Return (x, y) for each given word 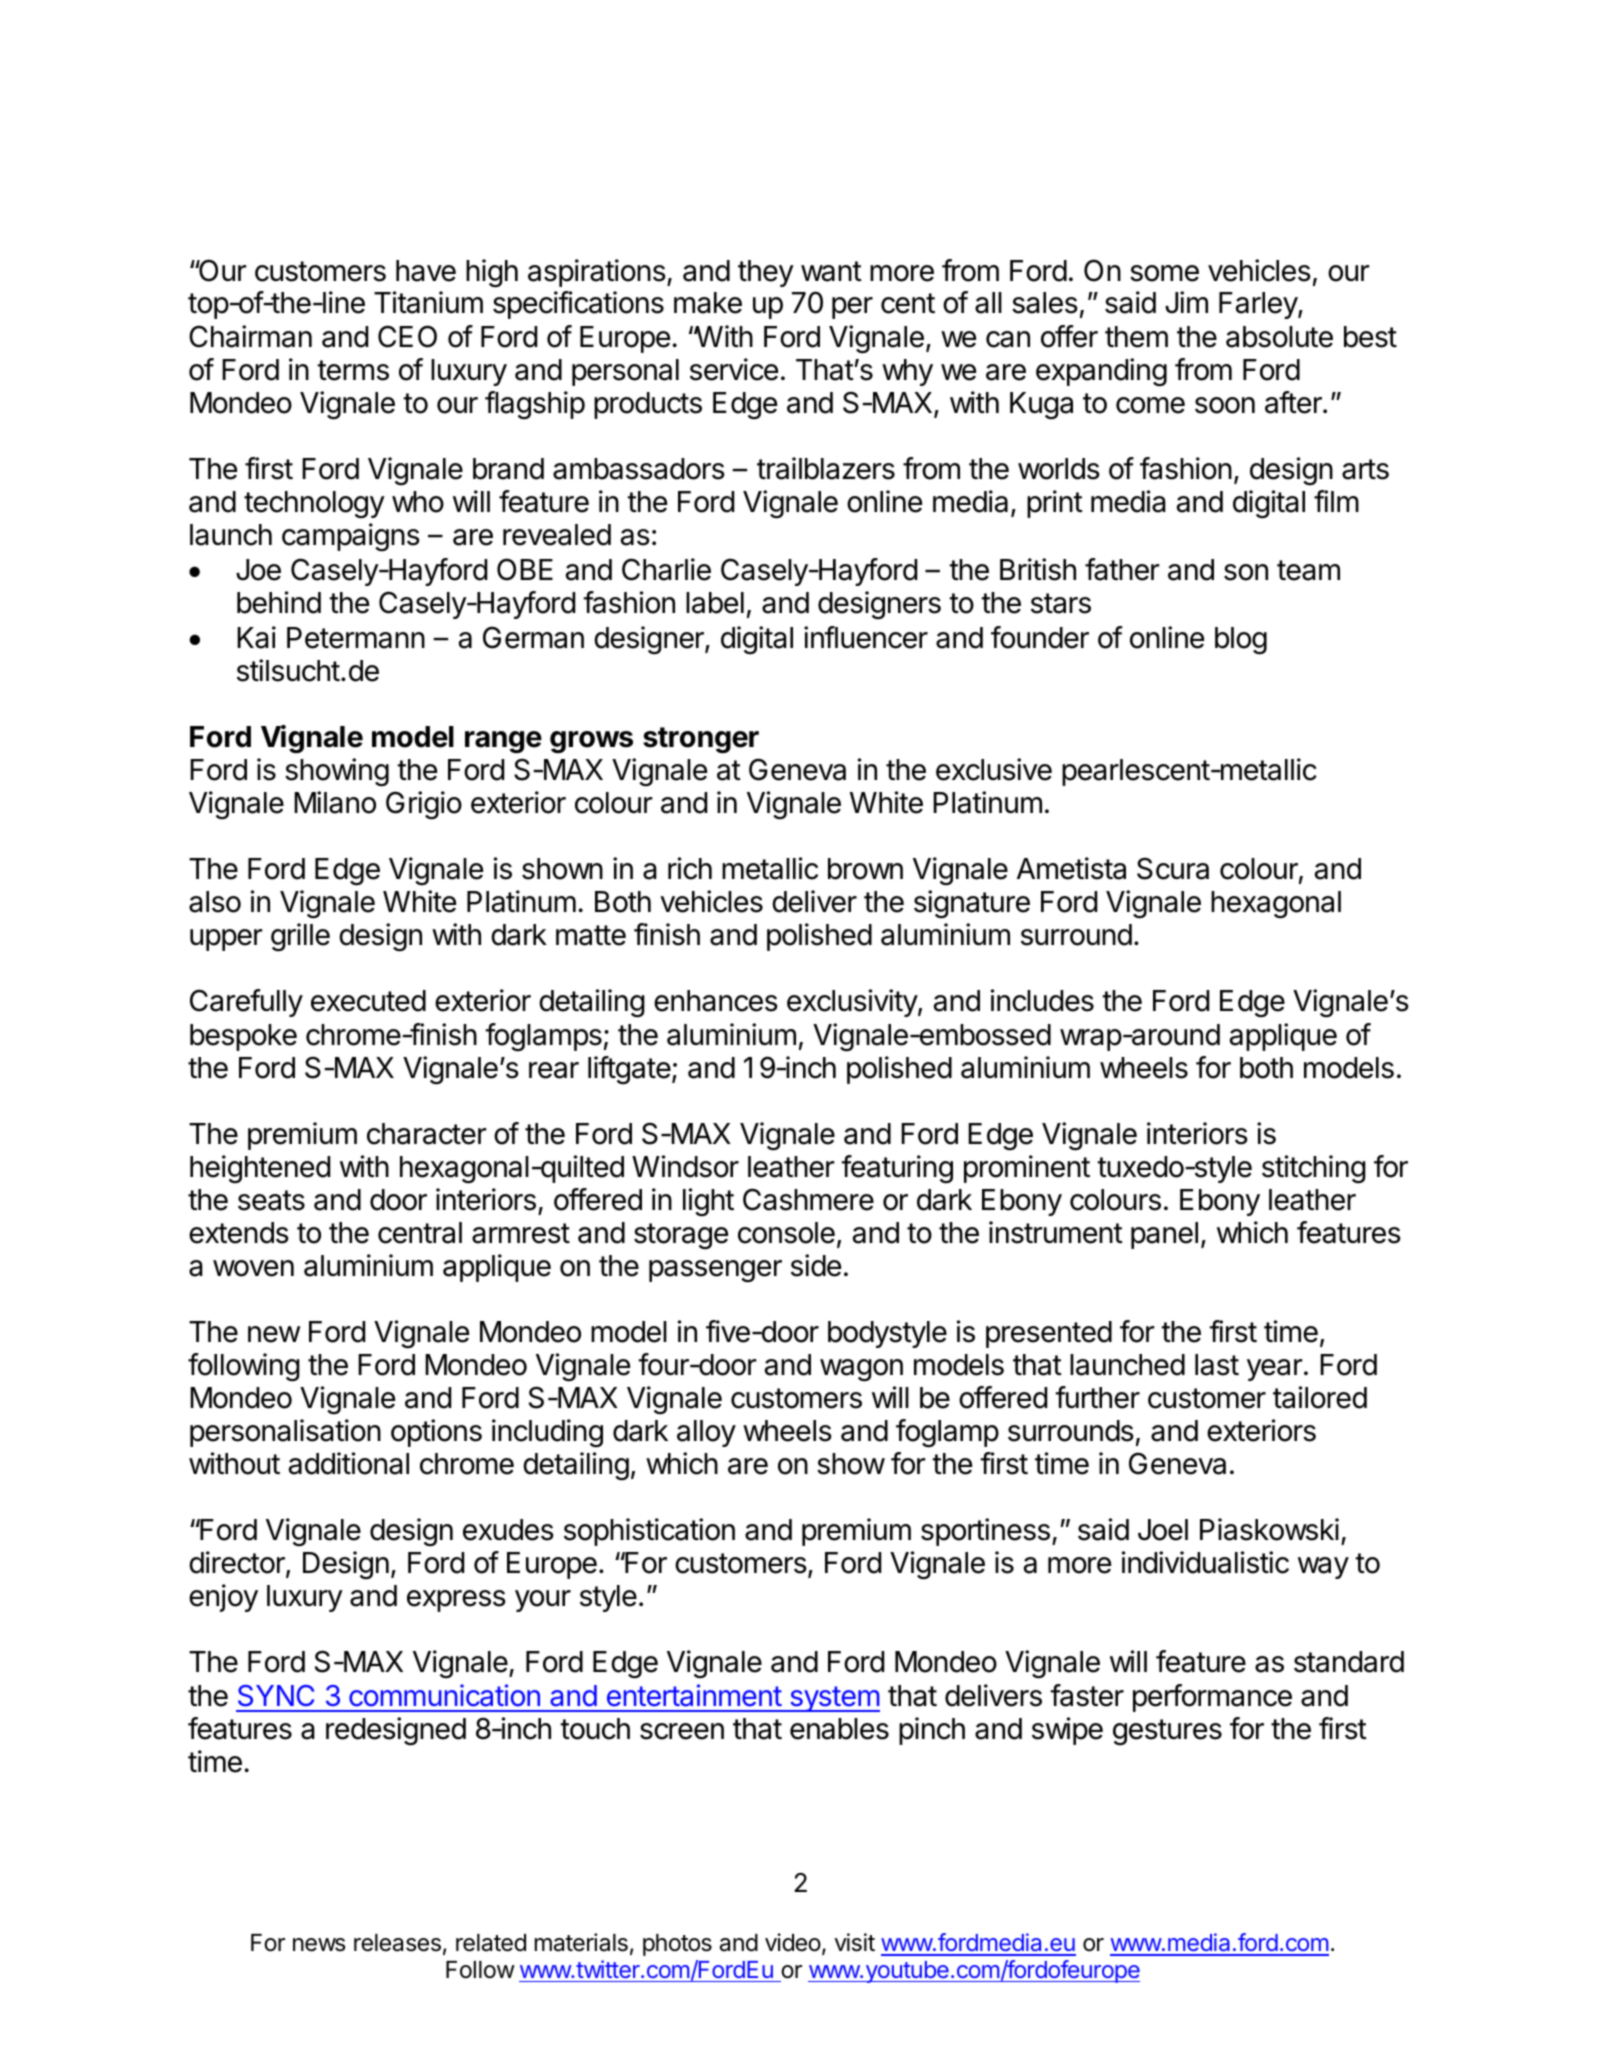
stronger (701, 740)
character (427, 1134)
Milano (335, 802)
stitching (1314, 1169)
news (319, 1945)
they (766, 273)
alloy (706, 1433)
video (793, 1942)
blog (1241, 641)
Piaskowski (1269, 1529)
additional (349, 1463)
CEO (407, 336)
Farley (1259, 305)
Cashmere (808, 1199)
